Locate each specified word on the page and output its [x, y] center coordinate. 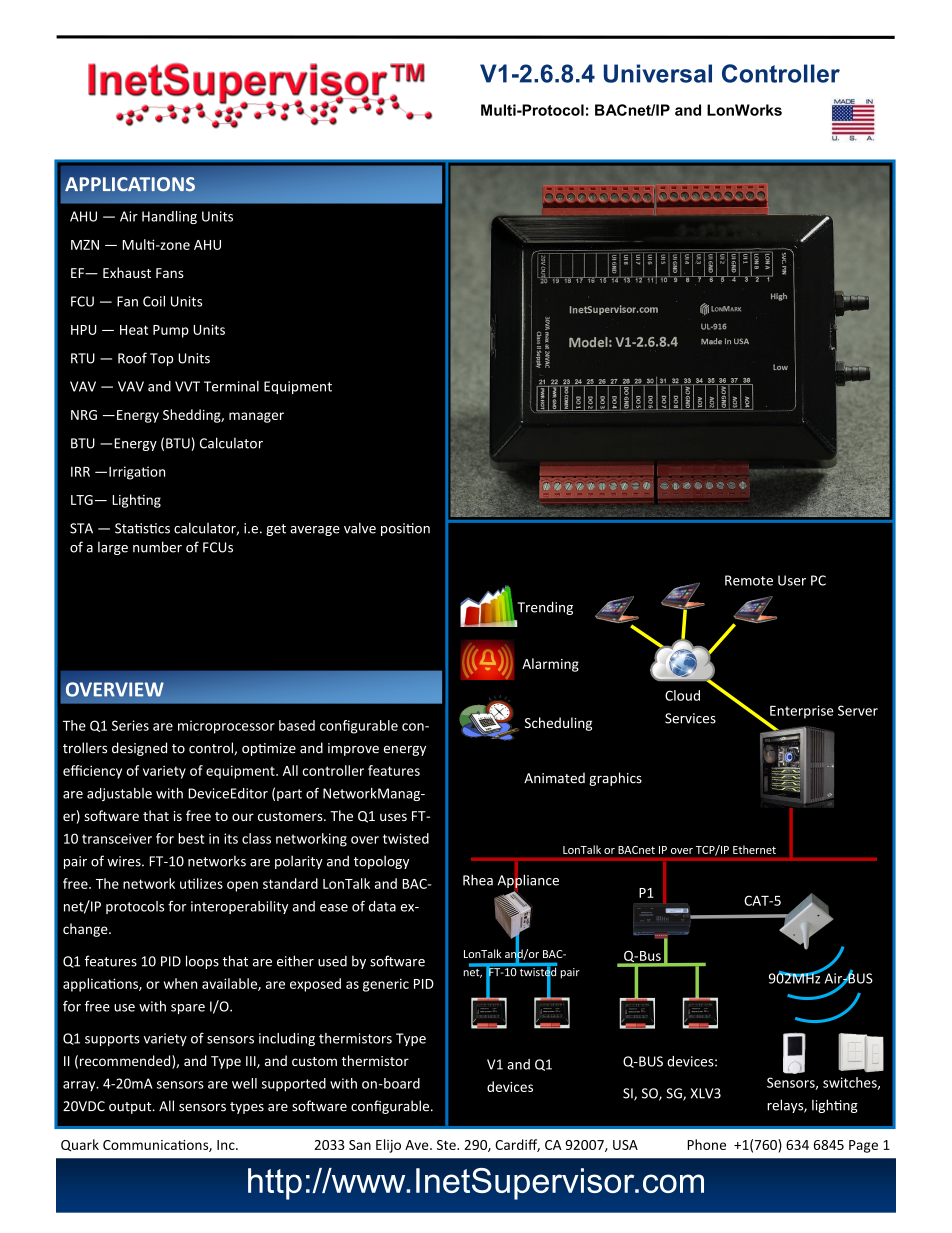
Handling [169, 217]
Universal [658, 73]
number [157, 547]
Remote [749, 580]
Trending [545, 608]
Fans [170, 273]
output [131, 1108]
